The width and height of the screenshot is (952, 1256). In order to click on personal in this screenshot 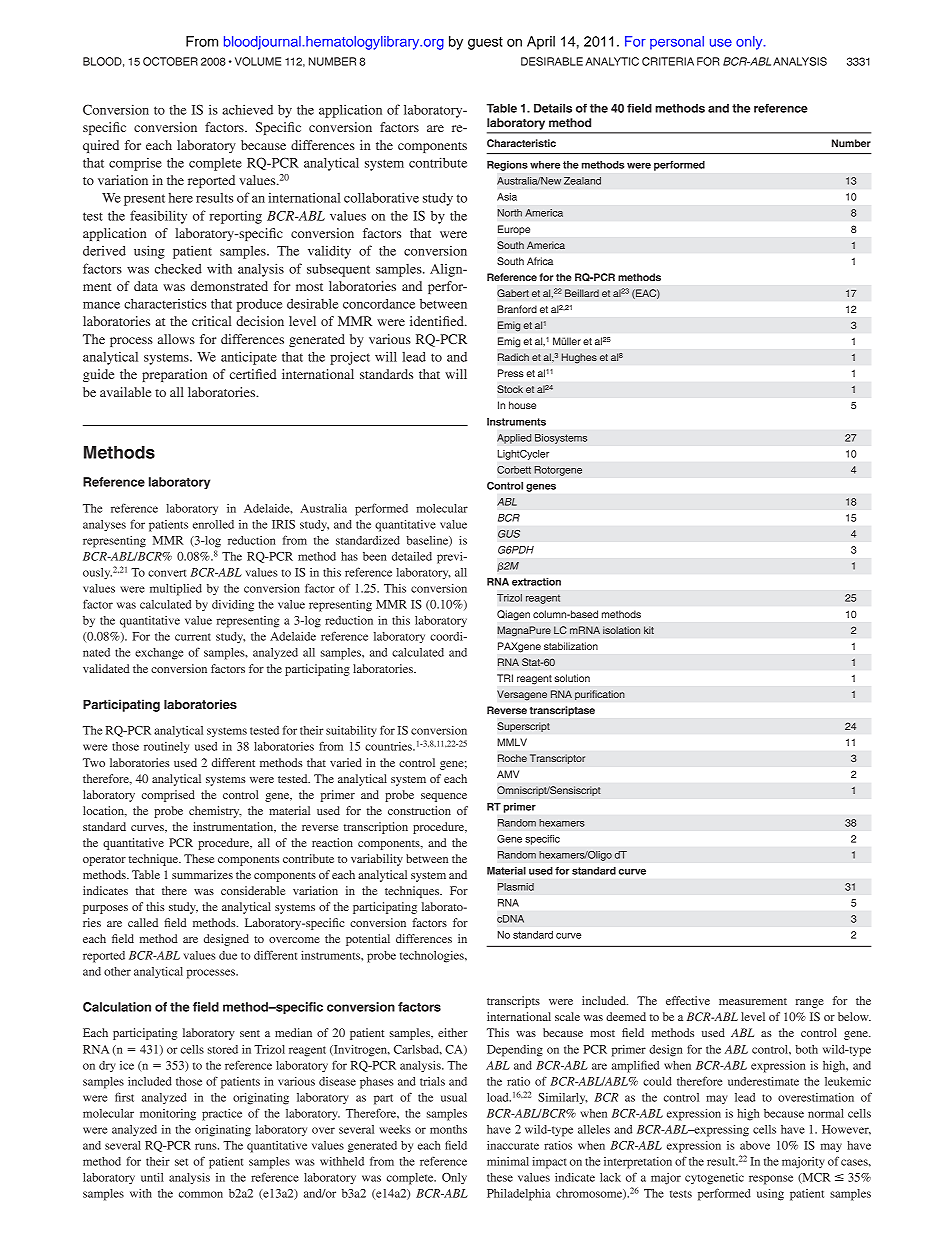, I will do `click(677, 43)`.
